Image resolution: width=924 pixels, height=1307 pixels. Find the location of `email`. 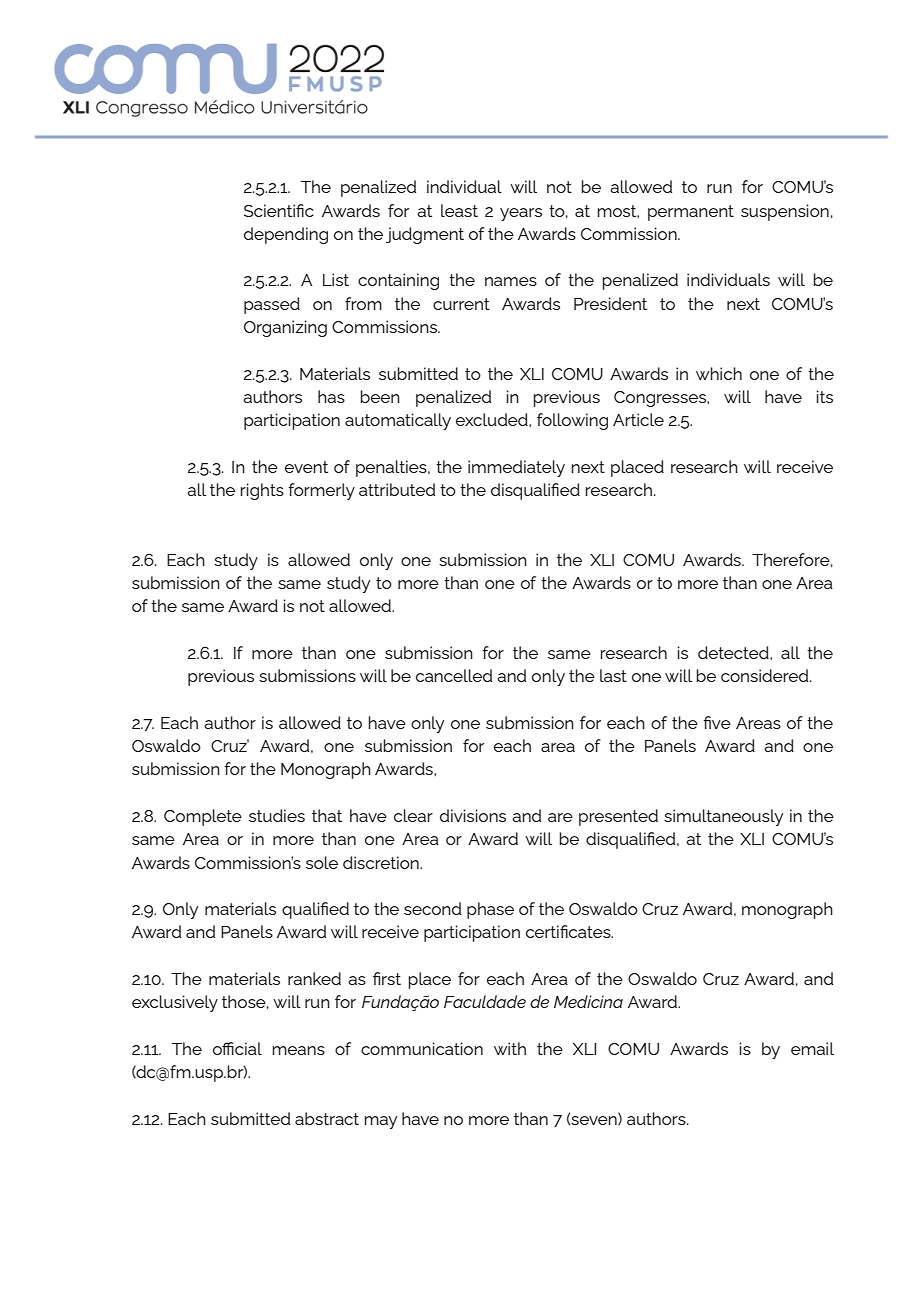

email is located at coordinates (812, 1048).
